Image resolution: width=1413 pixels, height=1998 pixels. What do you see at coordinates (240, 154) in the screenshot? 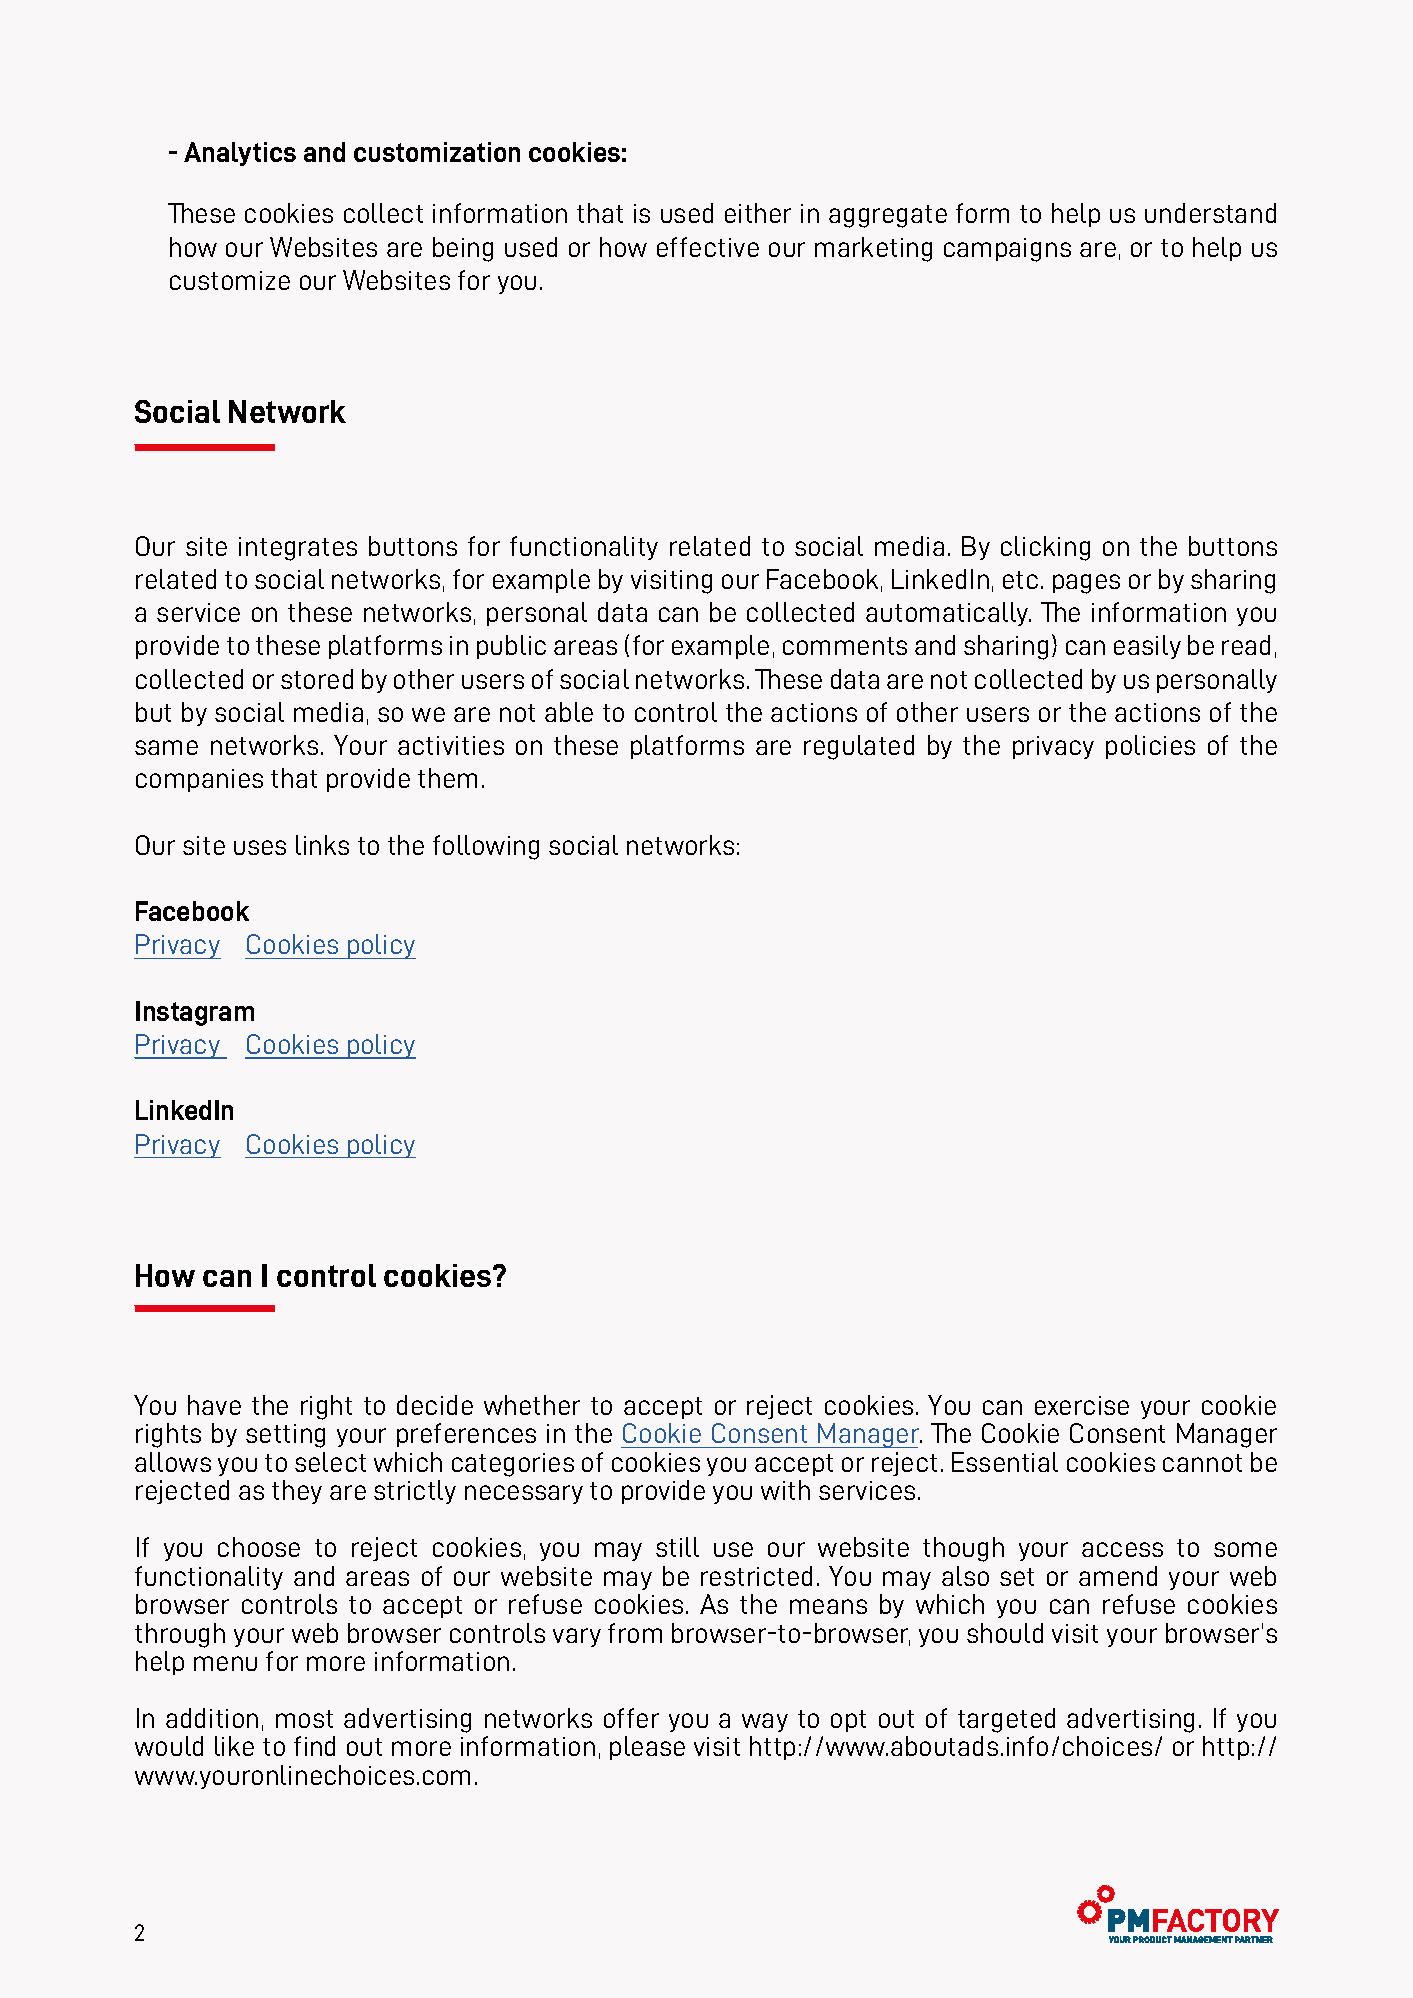
I see `Analytics` at bounding box center [240, 154].
